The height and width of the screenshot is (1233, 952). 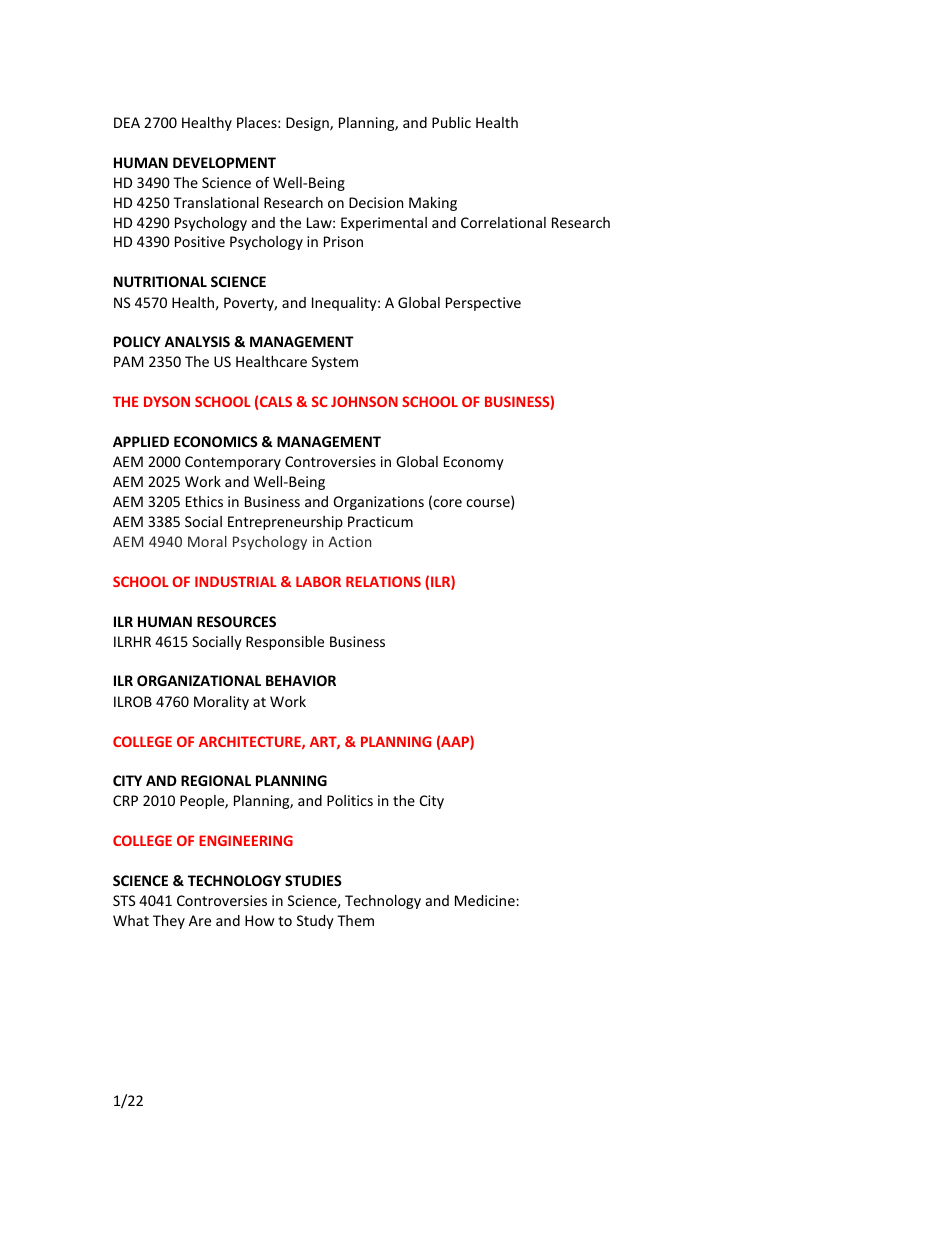 What do you see at coordinates (313, 880) in the screenshot?
I see `STUDIES` at bounding box center [313, 880].
